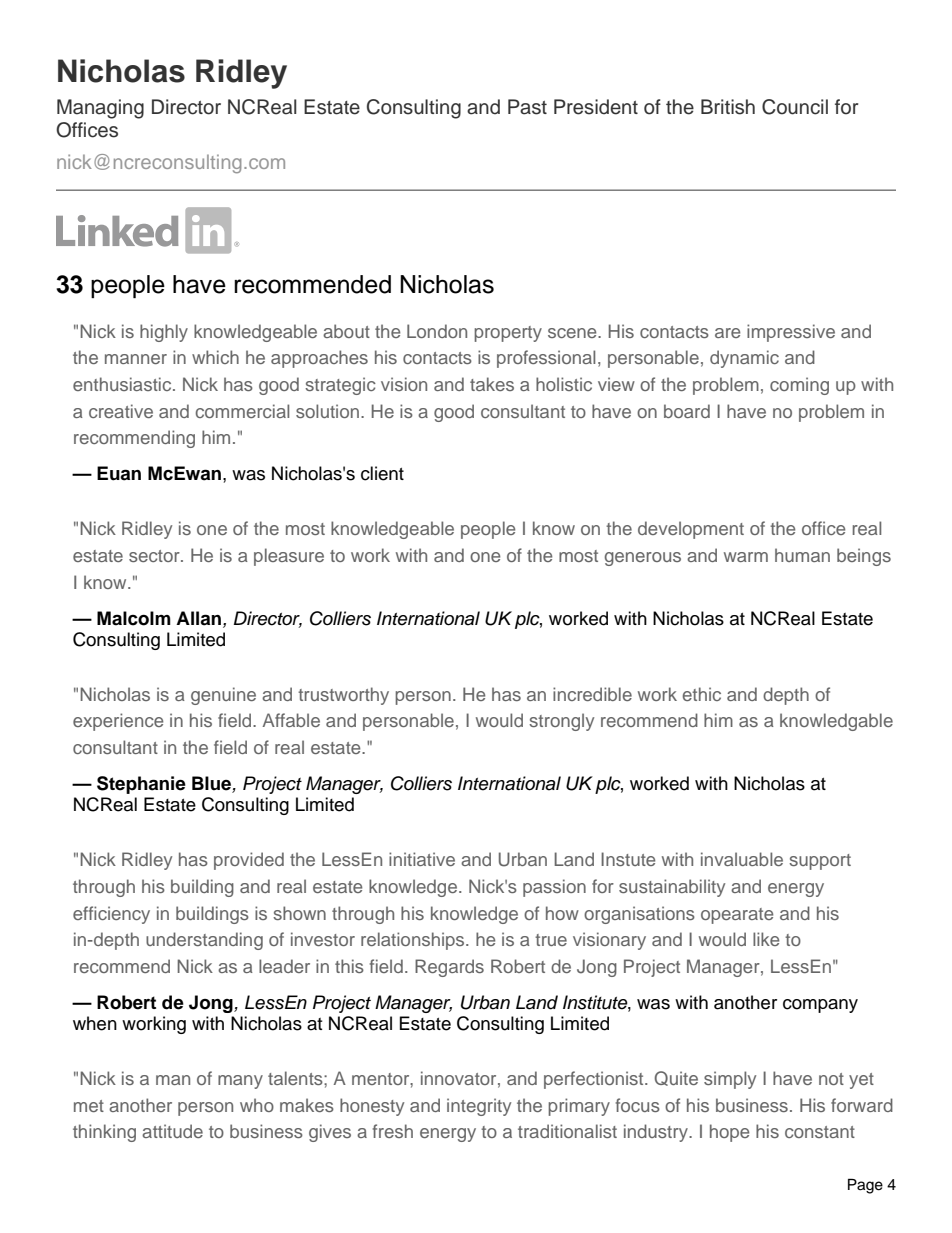 Image resolution: width=952 pixels, height=1233 pixels. I want to click on client, so click(382, 473).
